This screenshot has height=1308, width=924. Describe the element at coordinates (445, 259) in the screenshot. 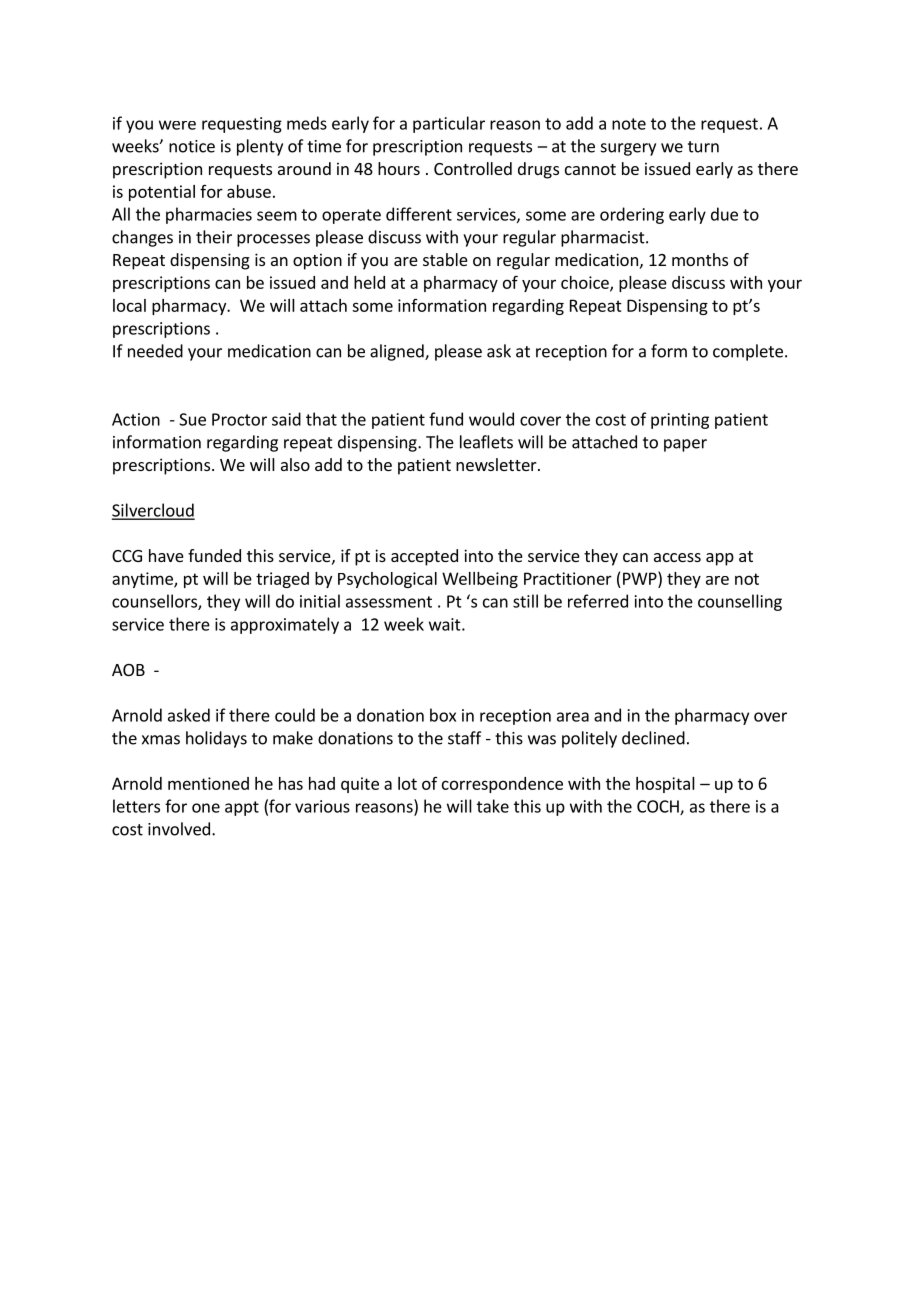

I see `stable` at that location.
